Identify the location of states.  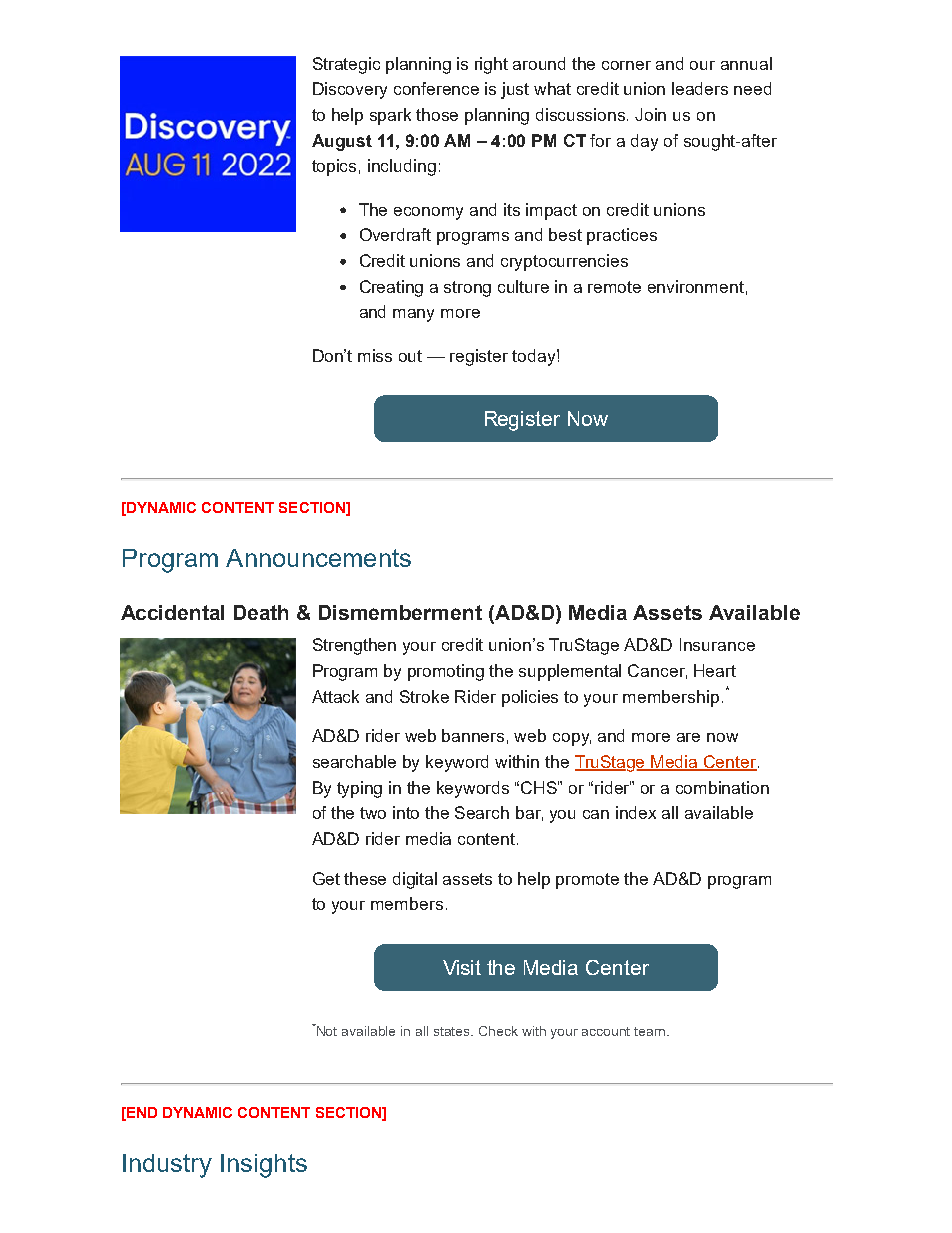
(453, 1031).
